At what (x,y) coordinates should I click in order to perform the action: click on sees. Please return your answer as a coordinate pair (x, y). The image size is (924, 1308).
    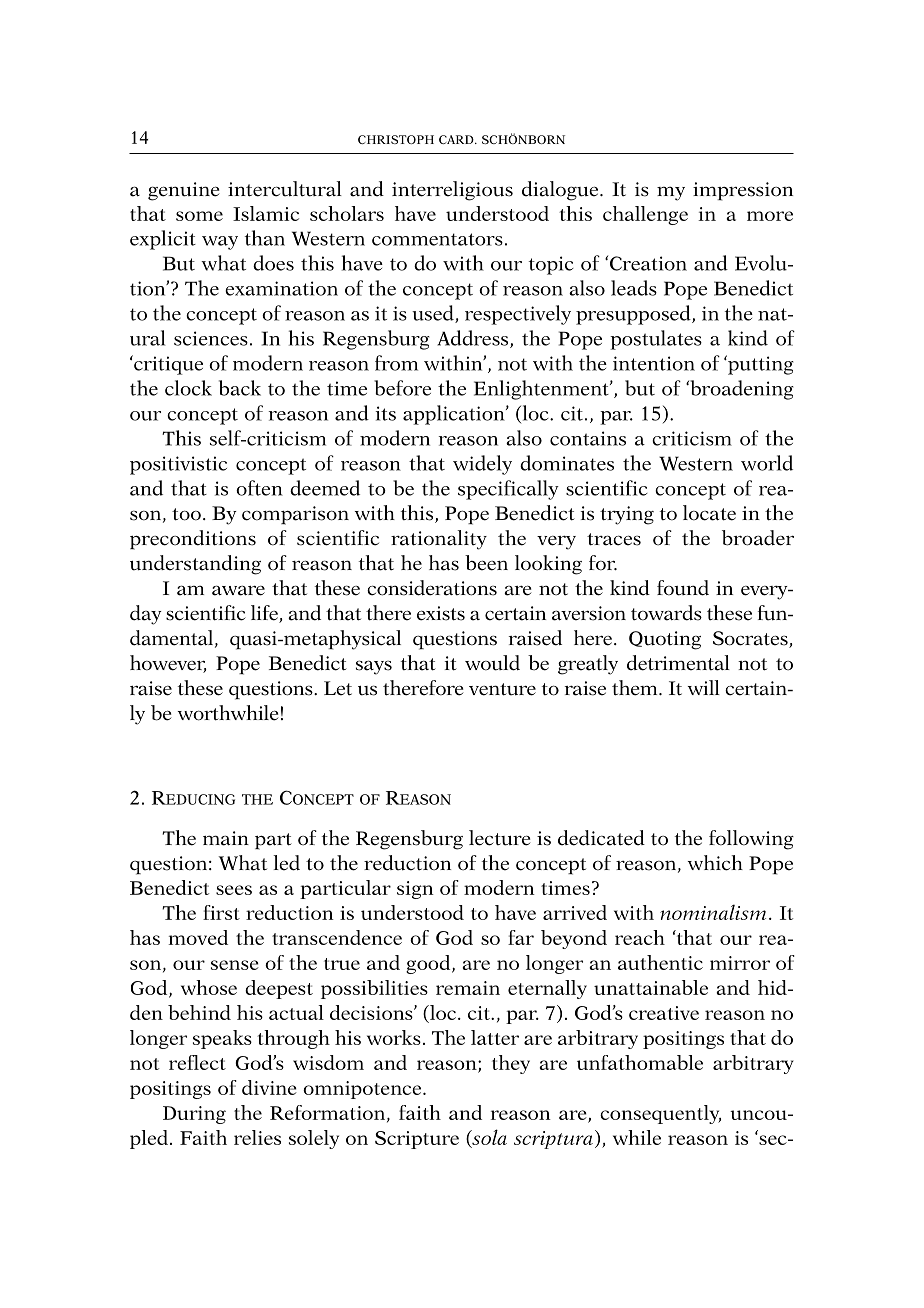
    Looking at the image, I should click on (234, 890).
